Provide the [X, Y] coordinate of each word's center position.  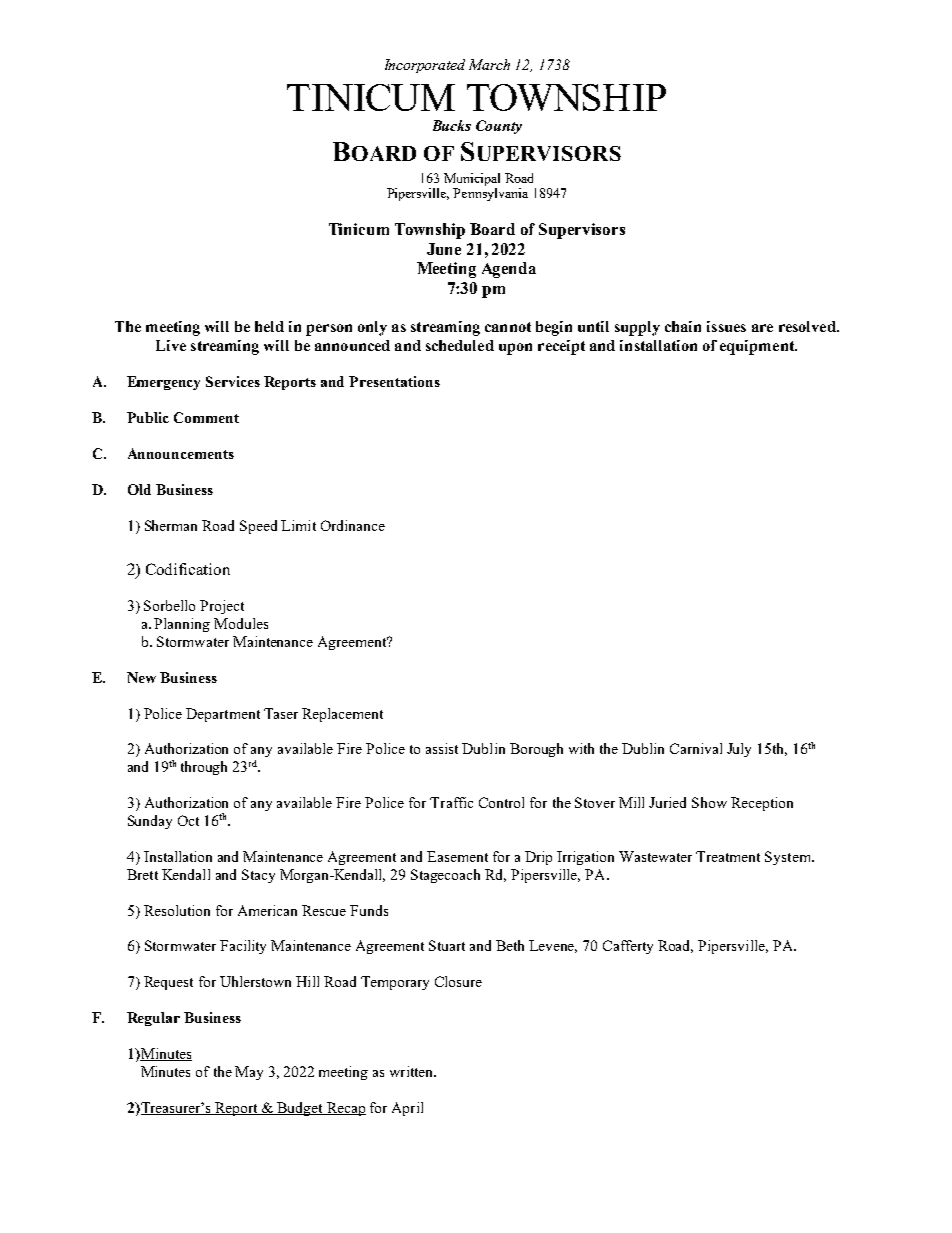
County [499, 127]
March [489, 64]
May [249, 1073]
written [413, 1071]
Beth [510, 945]
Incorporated [425, 66]
